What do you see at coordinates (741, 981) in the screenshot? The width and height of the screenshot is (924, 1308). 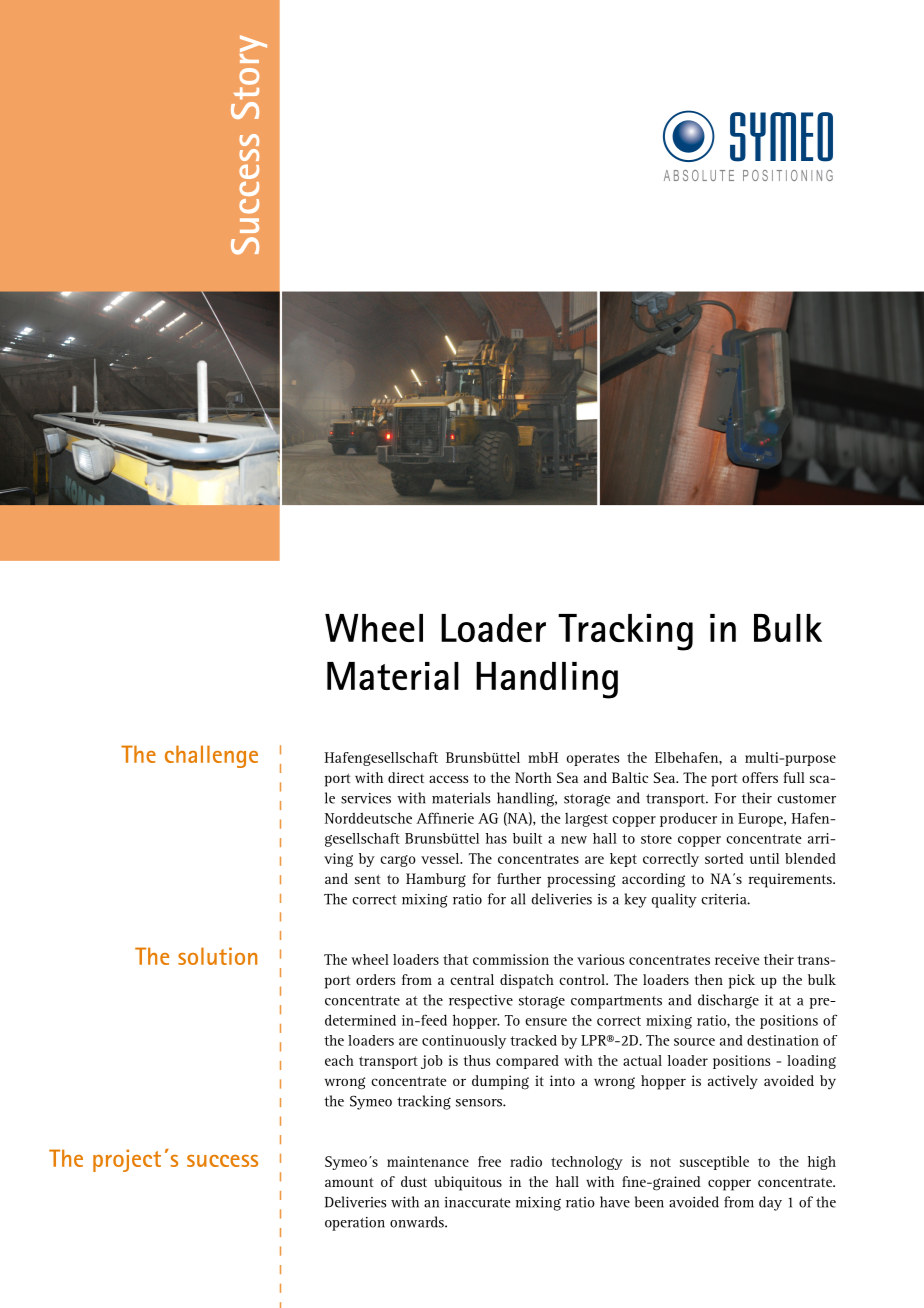 I see `pick` at bounding box center [741, 981].
